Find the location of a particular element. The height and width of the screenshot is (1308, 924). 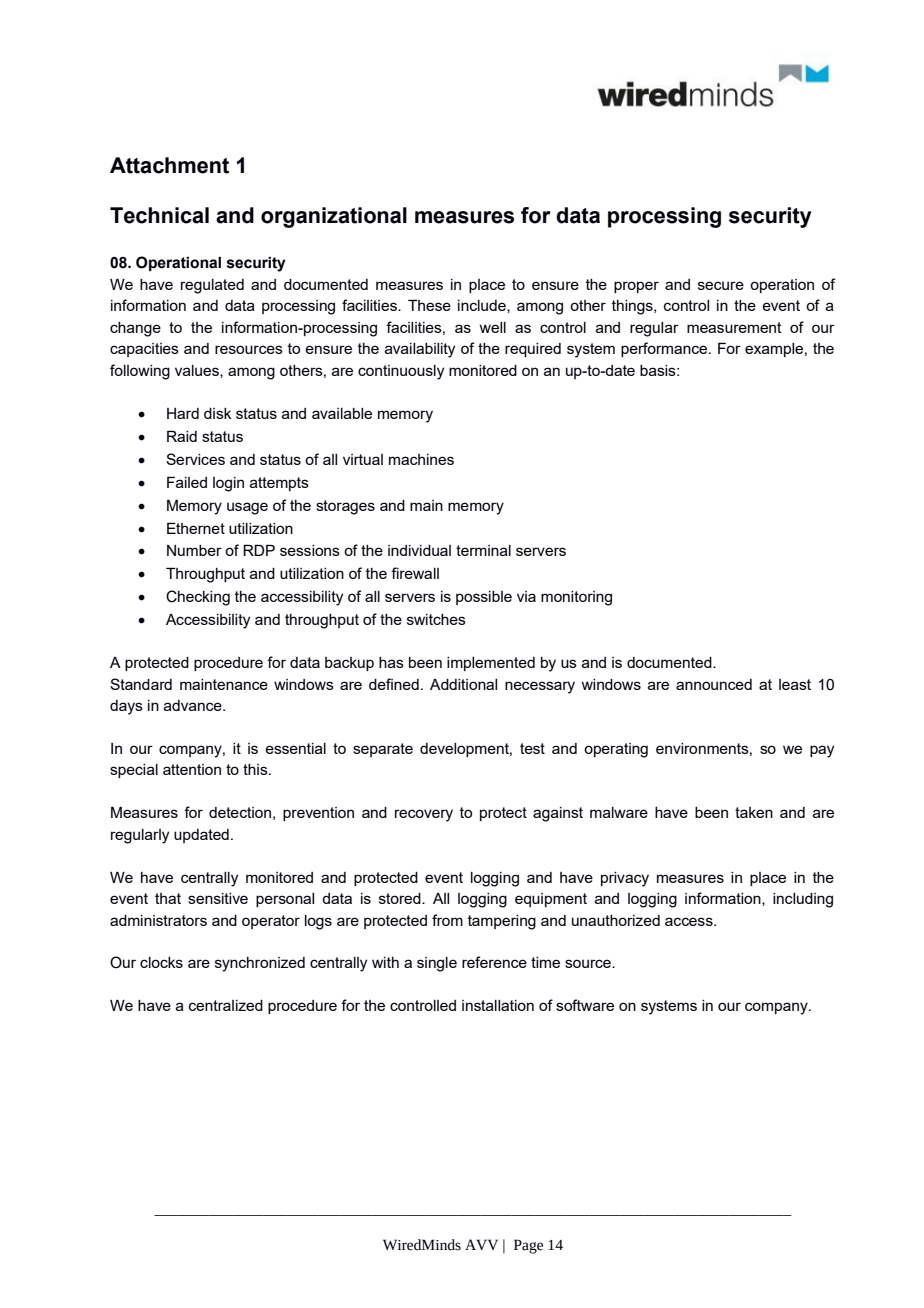

centralized is located at coordinates (226, 1005).
